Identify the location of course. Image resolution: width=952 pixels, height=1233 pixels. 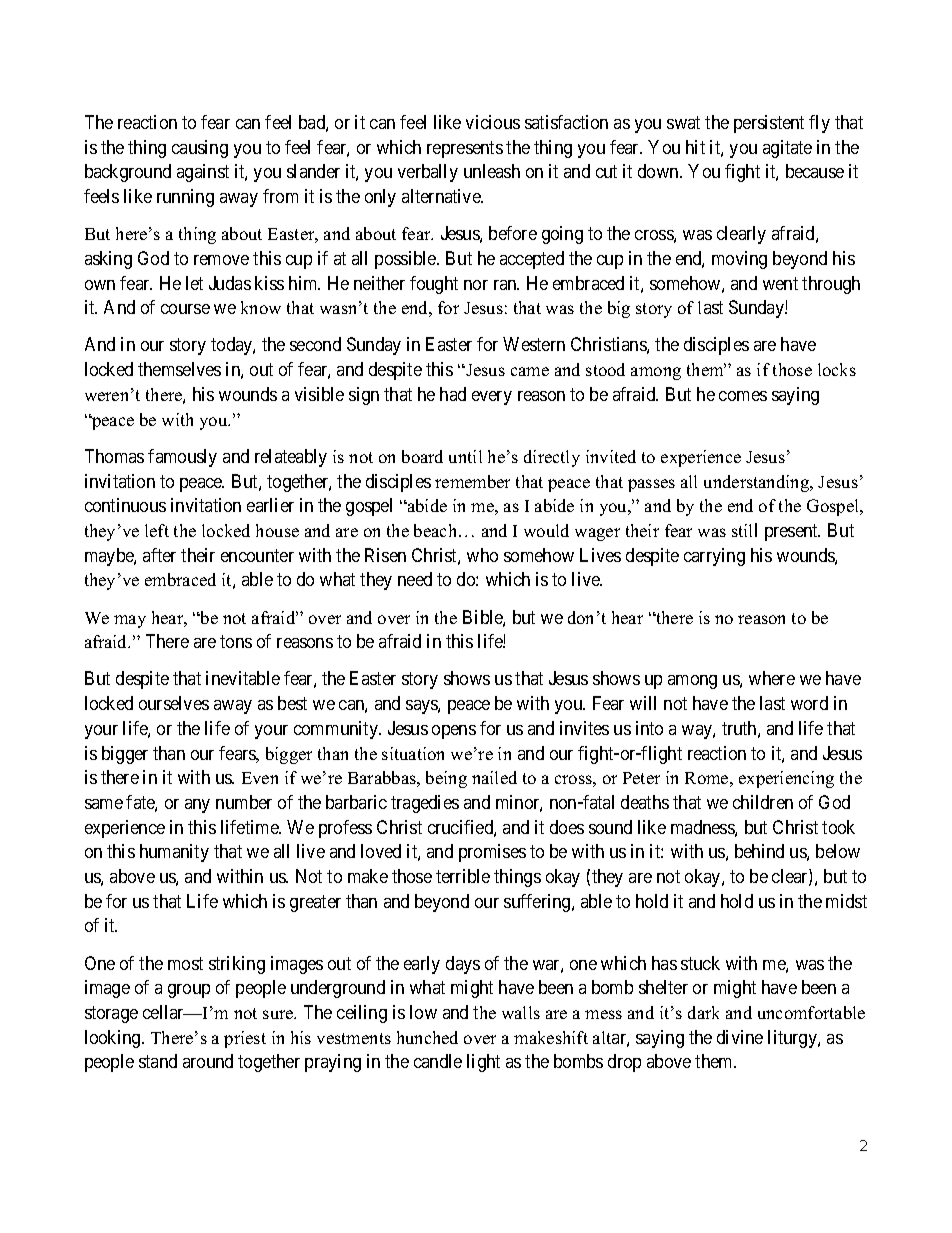
(185, 309).
